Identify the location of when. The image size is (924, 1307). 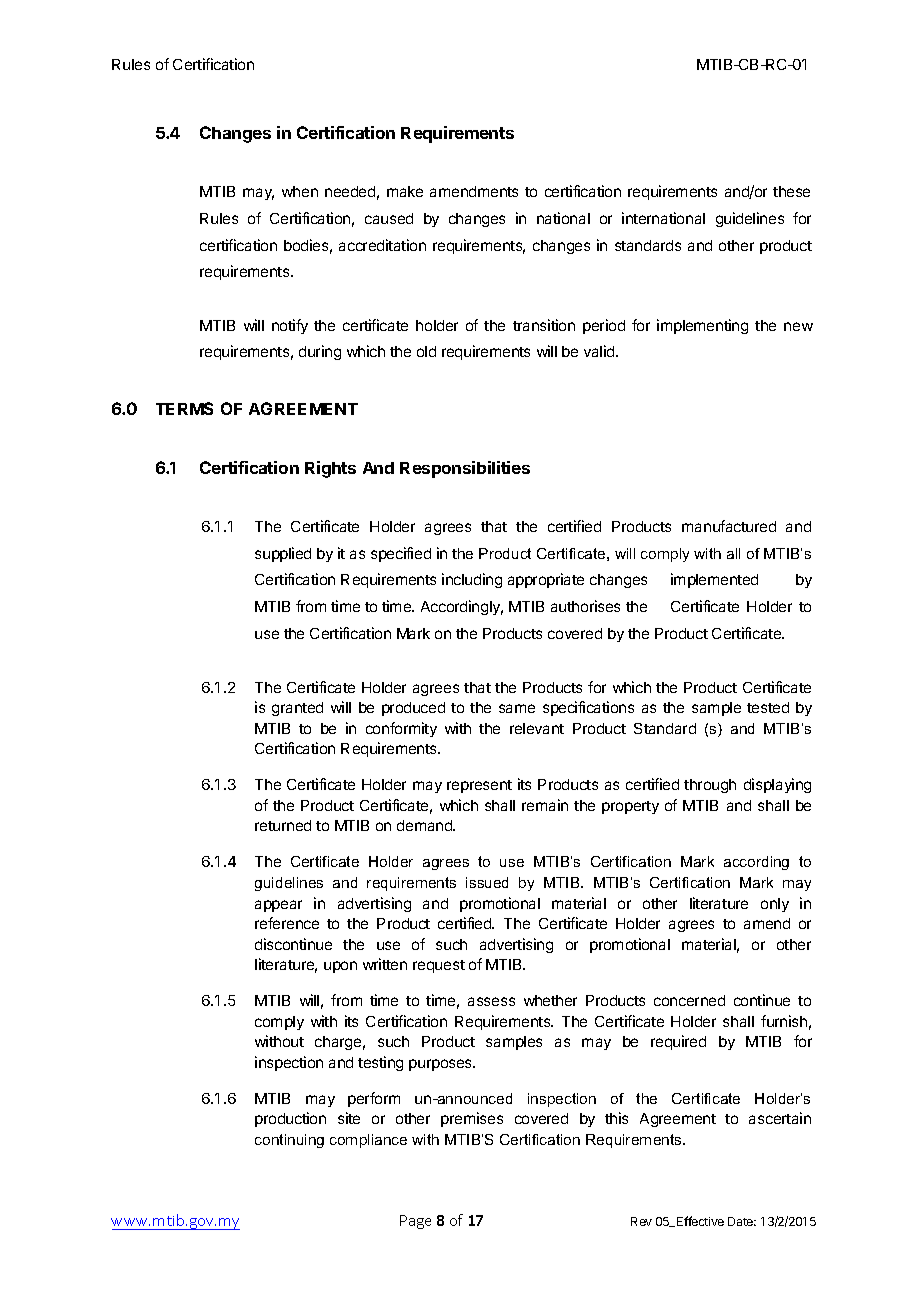
(300, 191).
